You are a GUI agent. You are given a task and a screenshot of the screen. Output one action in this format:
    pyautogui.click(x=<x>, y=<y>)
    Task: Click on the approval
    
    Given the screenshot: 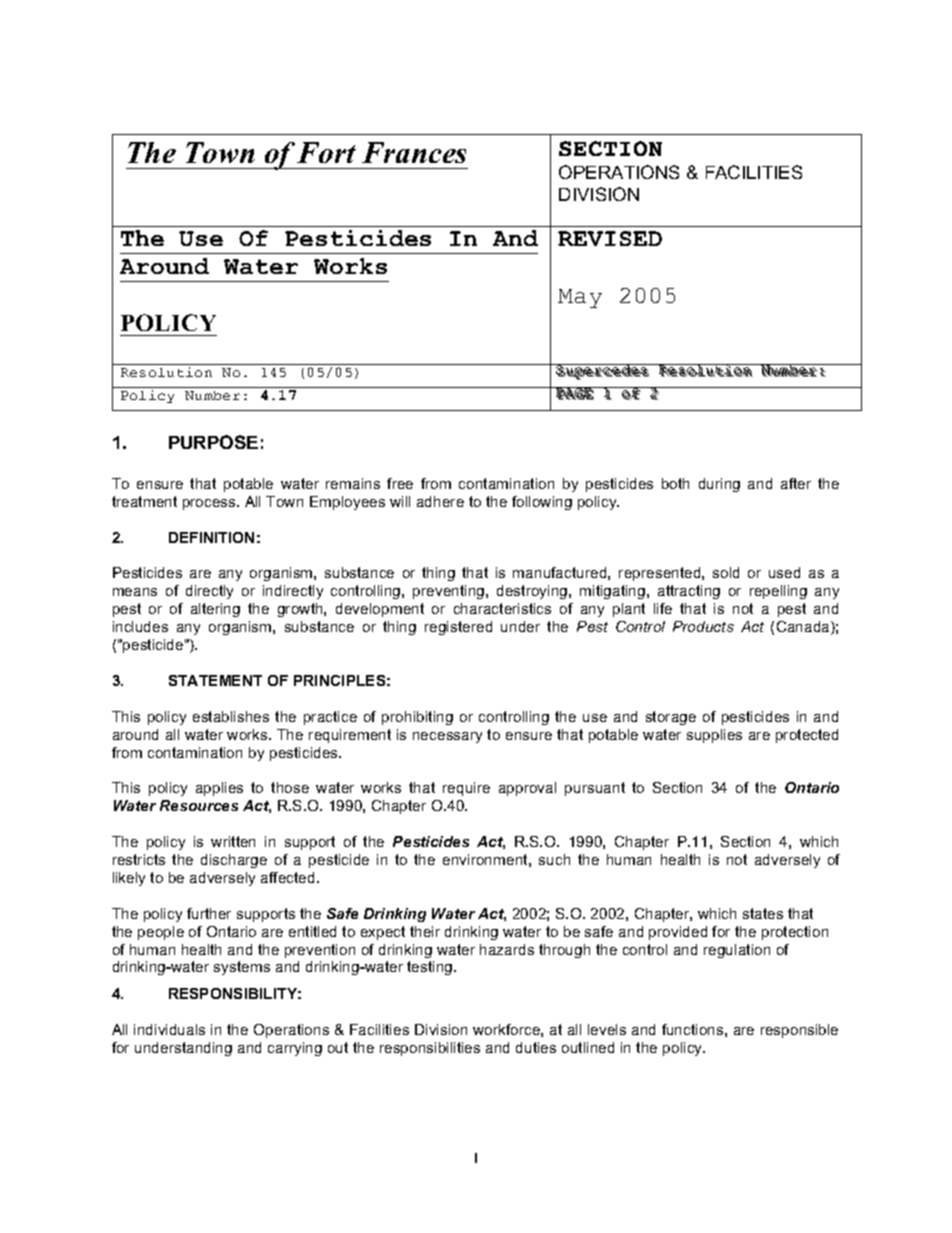 What is the action you would take?
    pyautogui.click(x=527, y=789)
